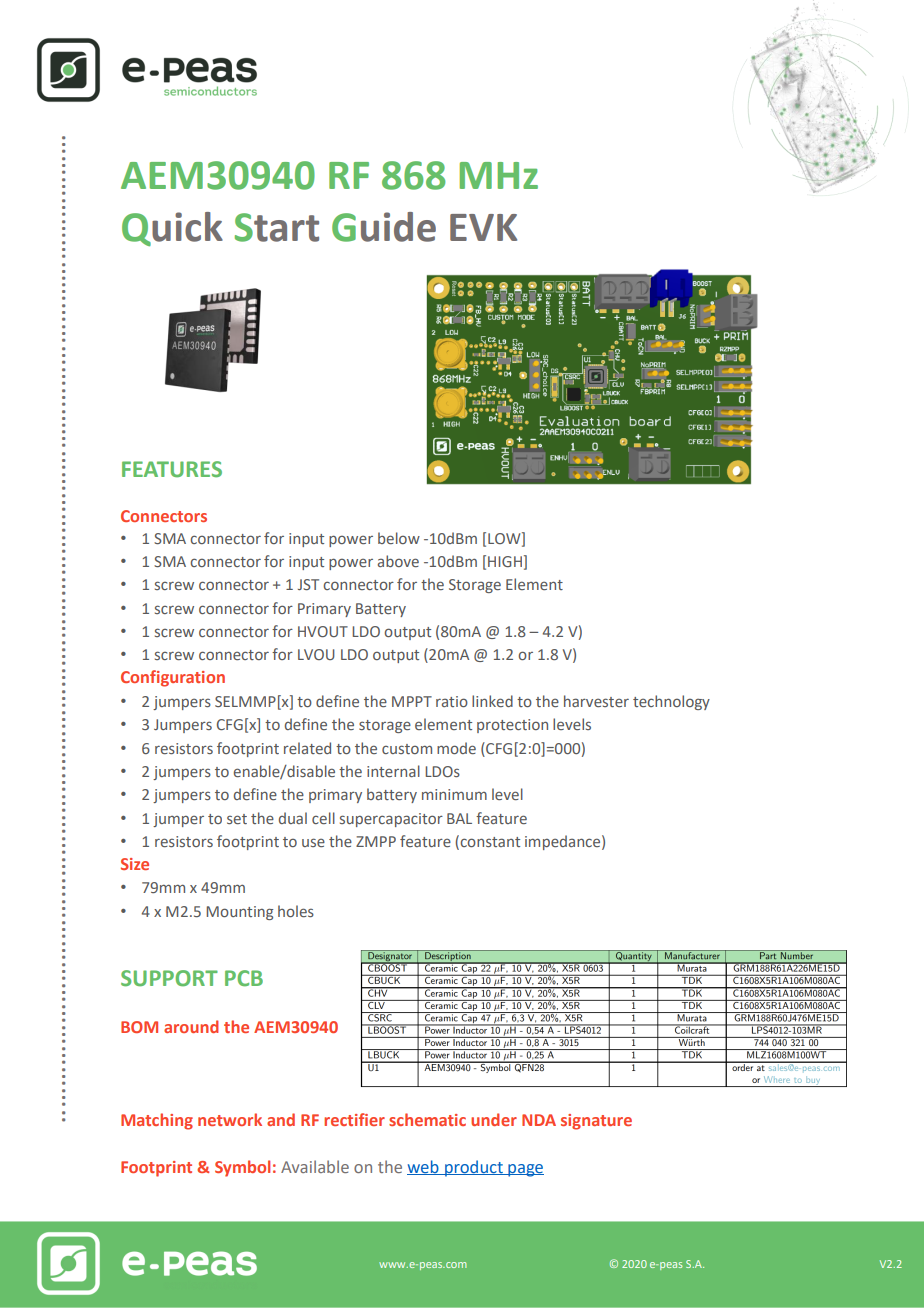  What do you see at coordinates (398, 561) in the document?
I see `above` at bounding box center [398, 561].
